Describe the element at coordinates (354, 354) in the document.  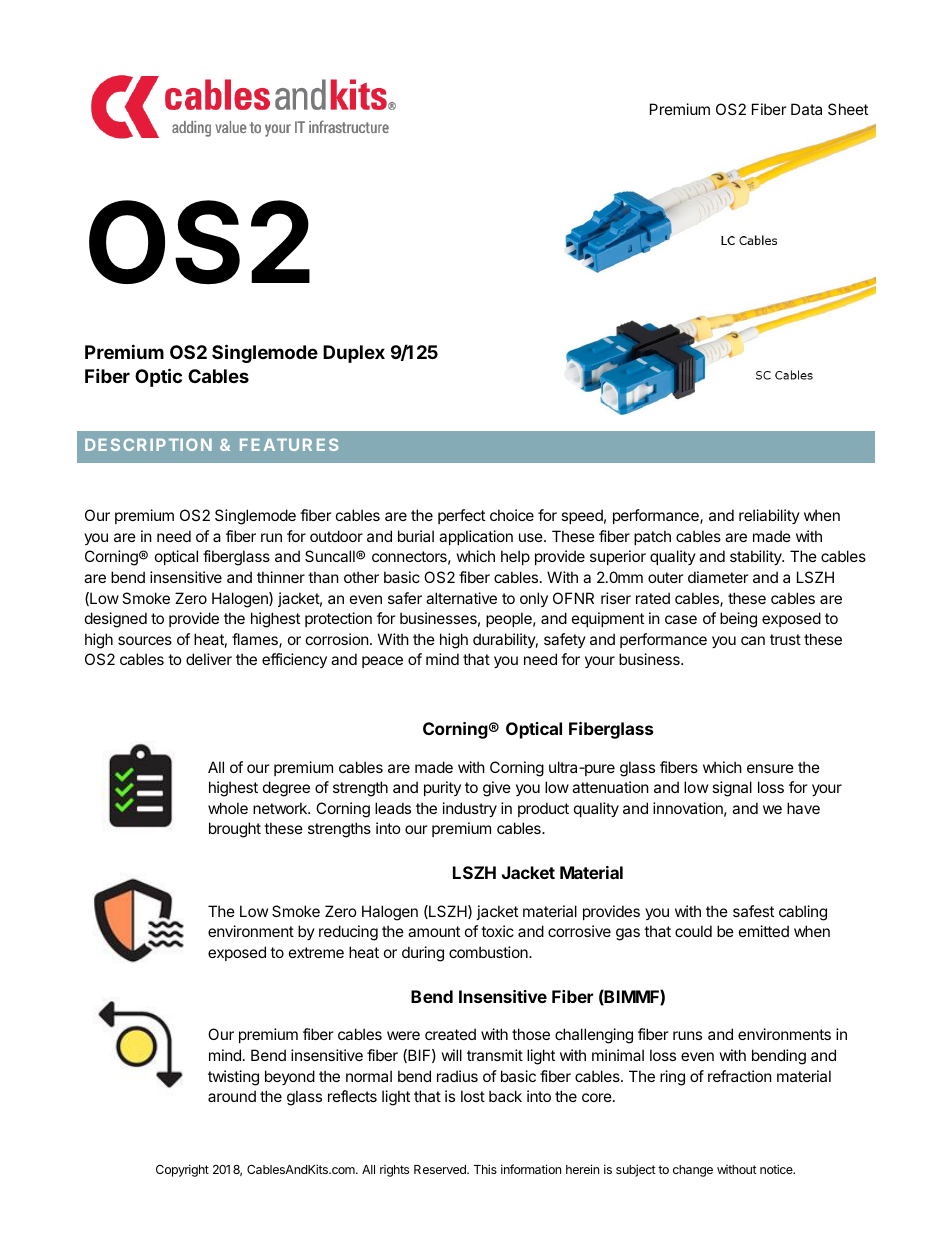
I see `Duplex` at that location.
